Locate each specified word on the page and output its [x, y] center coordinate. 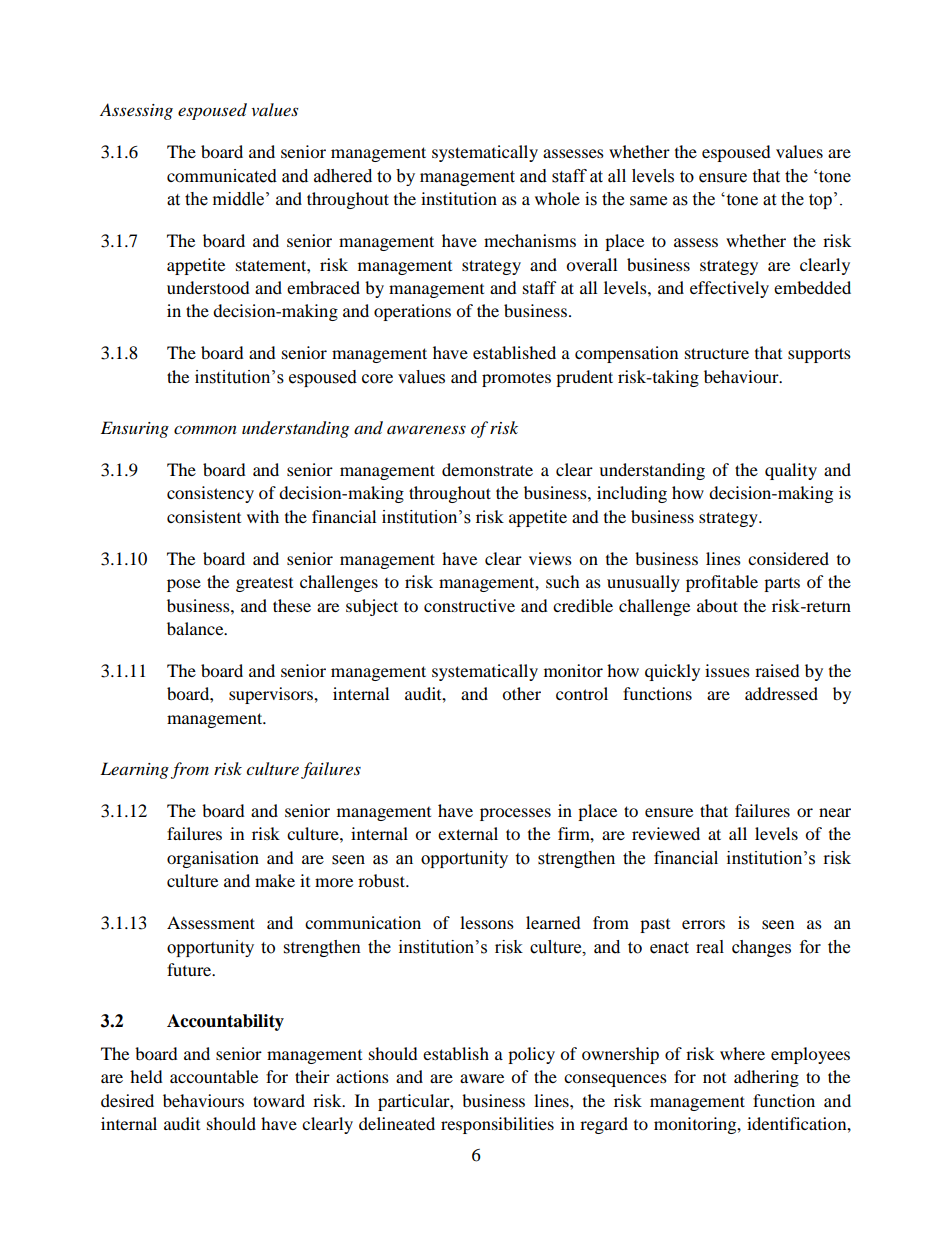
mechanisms [530, 240]
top [820, 201]
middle [238, 199]
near [835, 812]
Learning [134, 770]
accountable [214, 1076]
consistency [210, 494]
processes [515, 814]
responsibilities [497, 1125]
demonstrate [487, 469]
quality [791, 471]
